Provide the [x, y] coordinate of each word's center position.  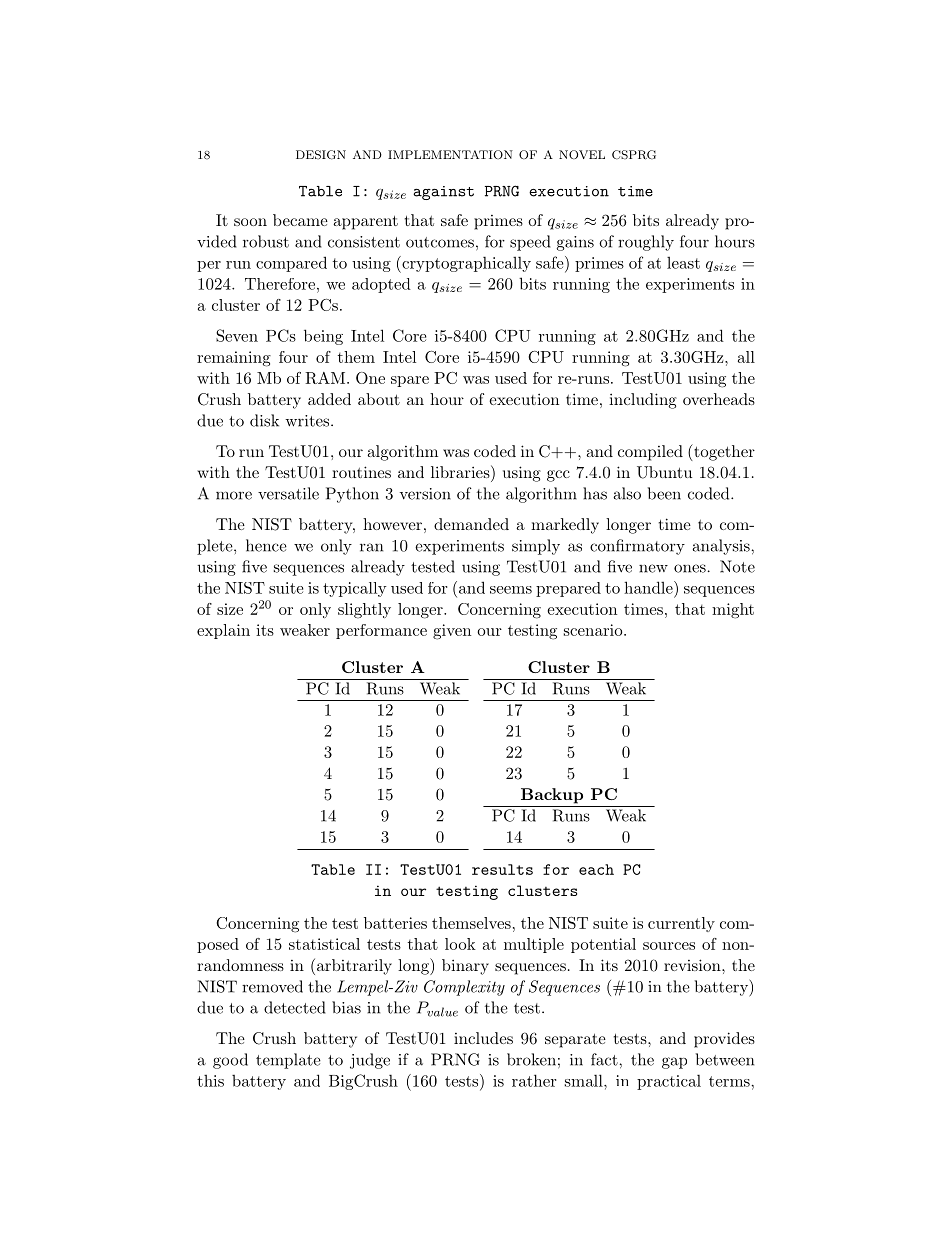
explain [223, 631]
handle [649, 587]
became [300, 220]
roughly [646, 243]
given [452, 632]
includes [483, 1038]
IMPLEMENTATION [450, 154]
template [288, 1061]
